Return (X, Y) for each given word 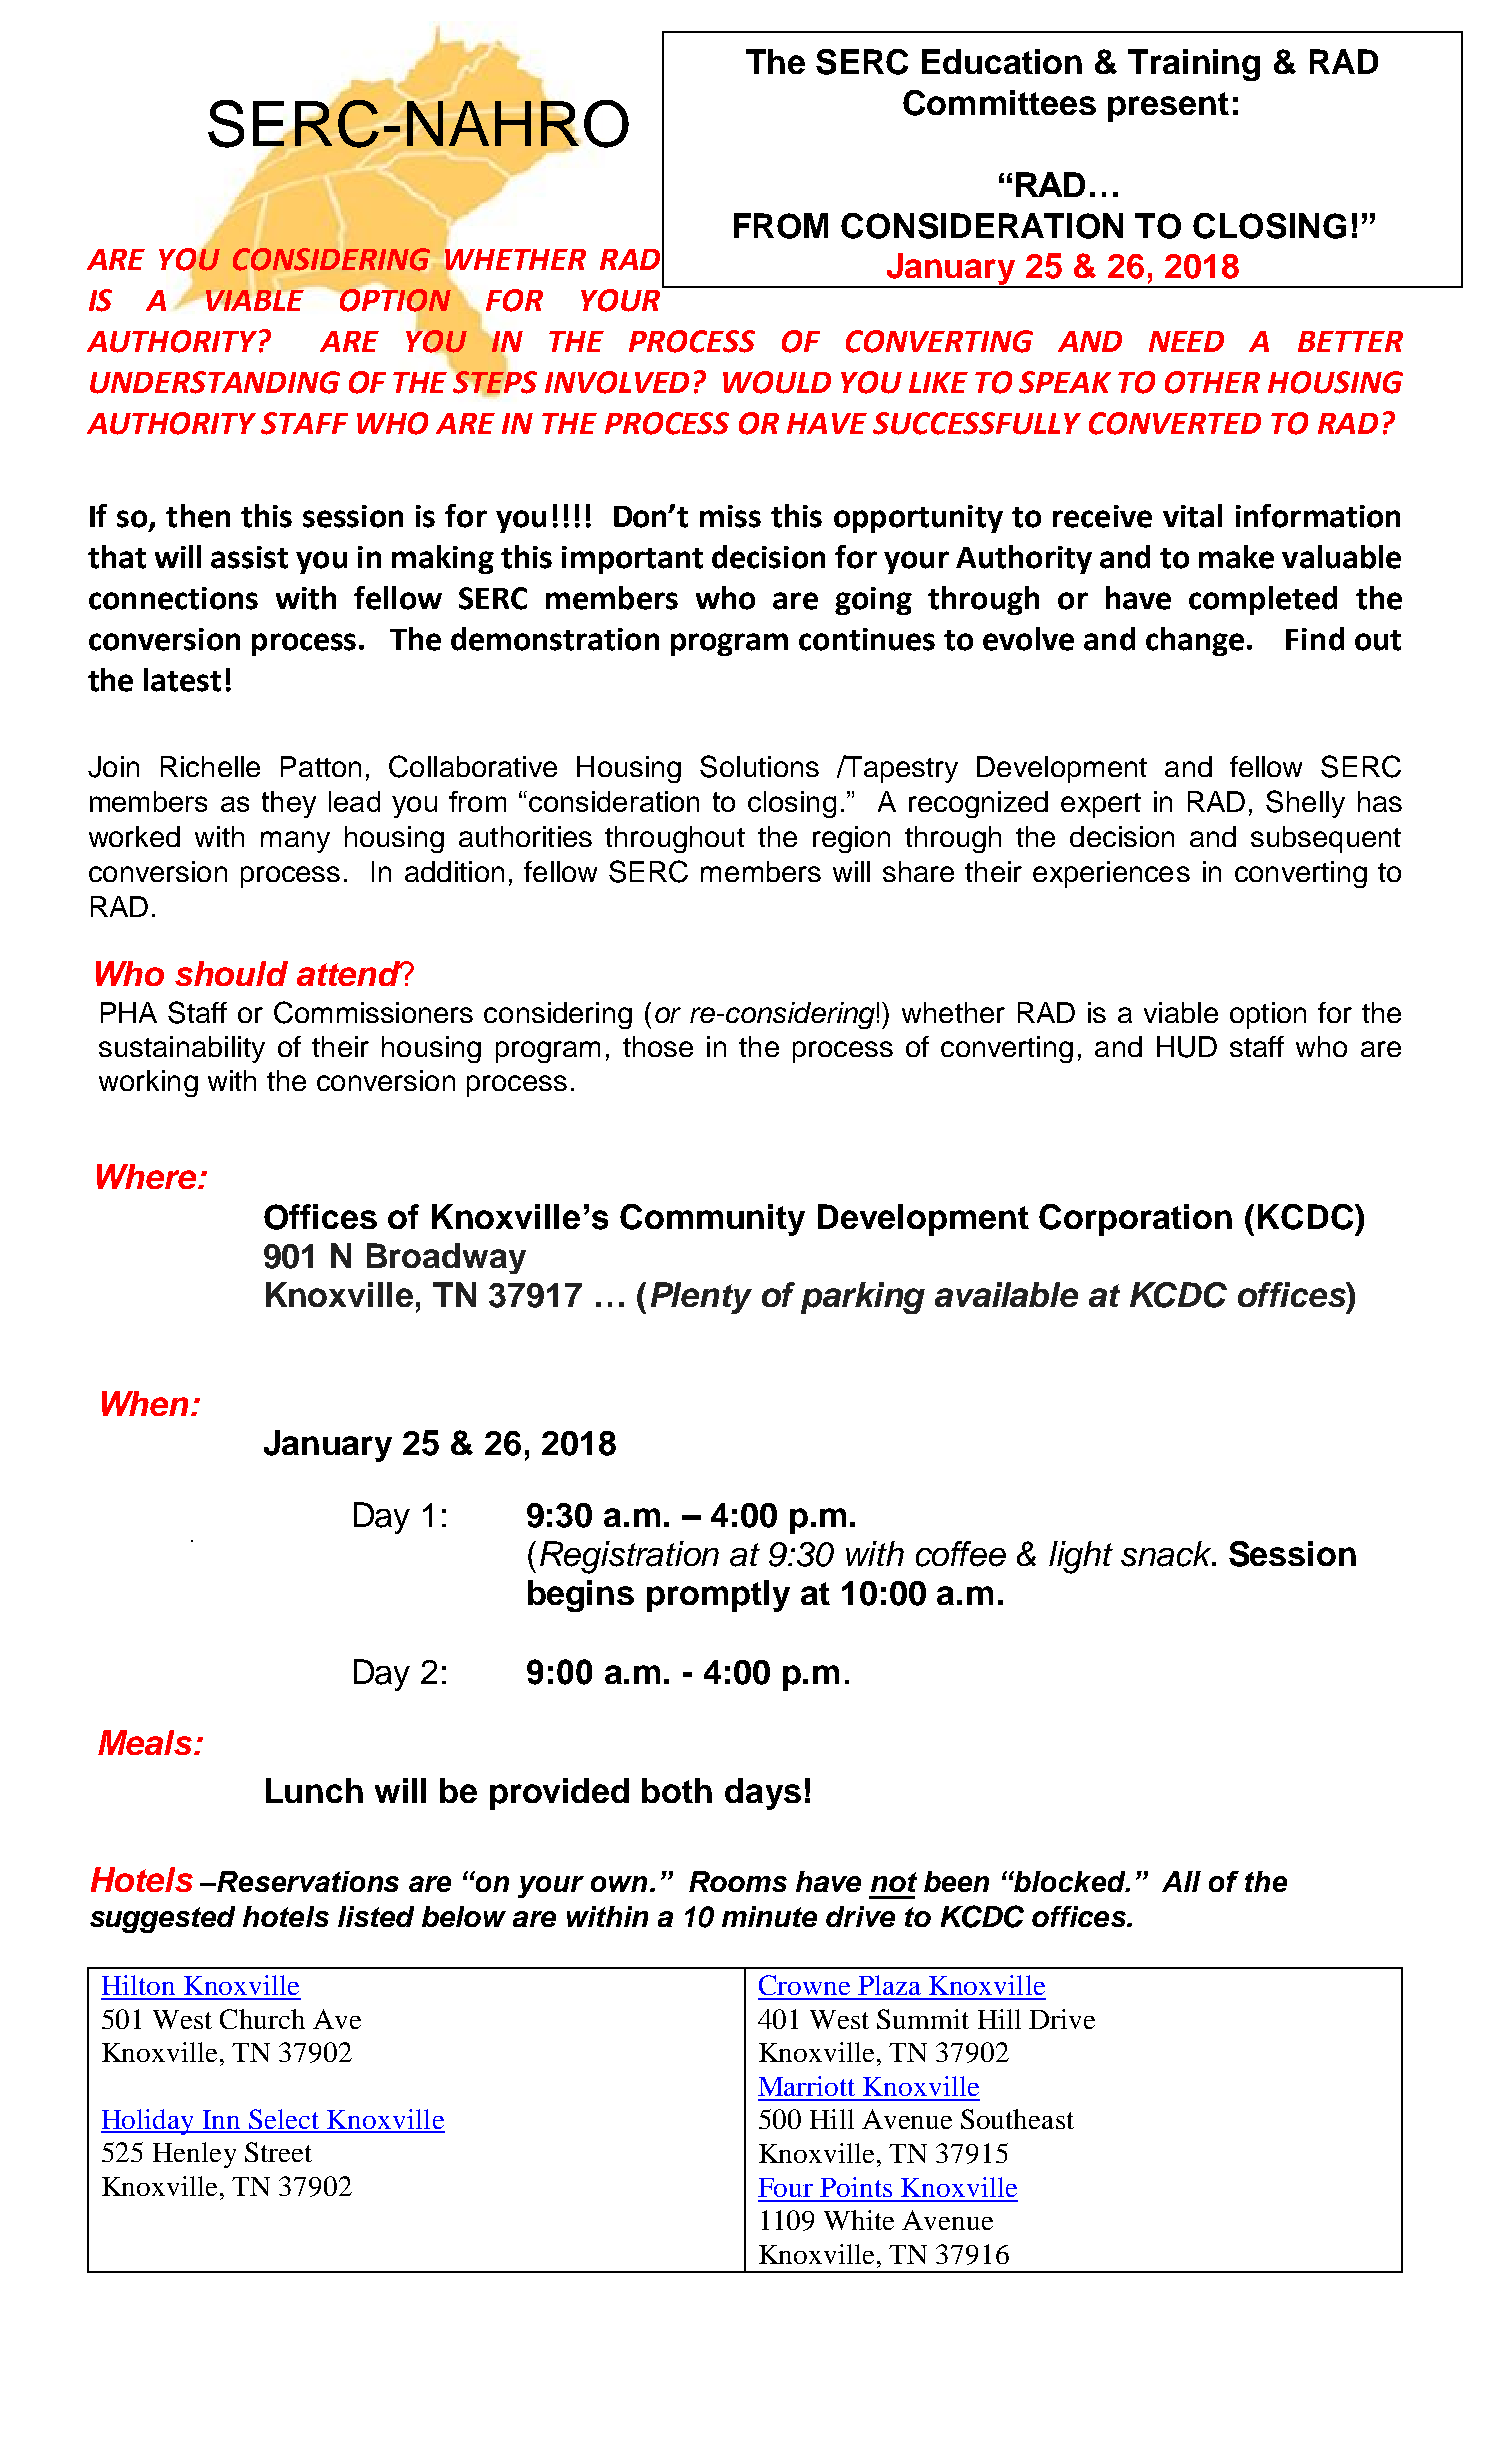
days (763, 1794)
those (658, 1046)
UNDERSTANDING (215, 382)
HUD (1187, 1047)
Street (278, 2152)
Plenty (701, 1298)
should (231, 973)
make (1236, 557)
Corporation (1135, 1220)
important (632, 560)
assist (249, 557)
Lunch (314, 1790)
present (1168, 107)
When (147, 1403)
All (1181, 1881)
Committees (999, 103)
